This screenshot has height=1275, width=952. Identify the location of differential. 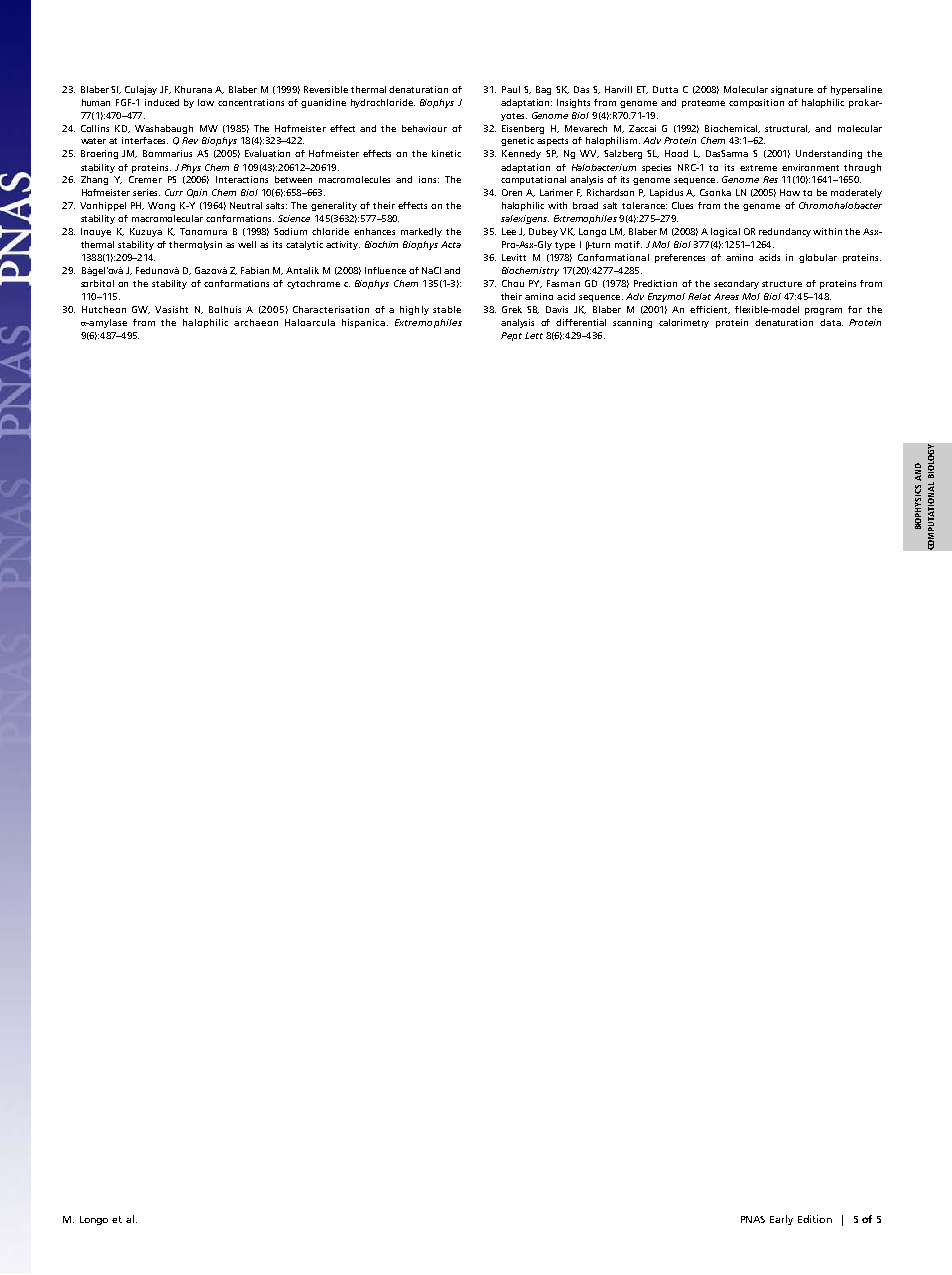
(581, 322).
